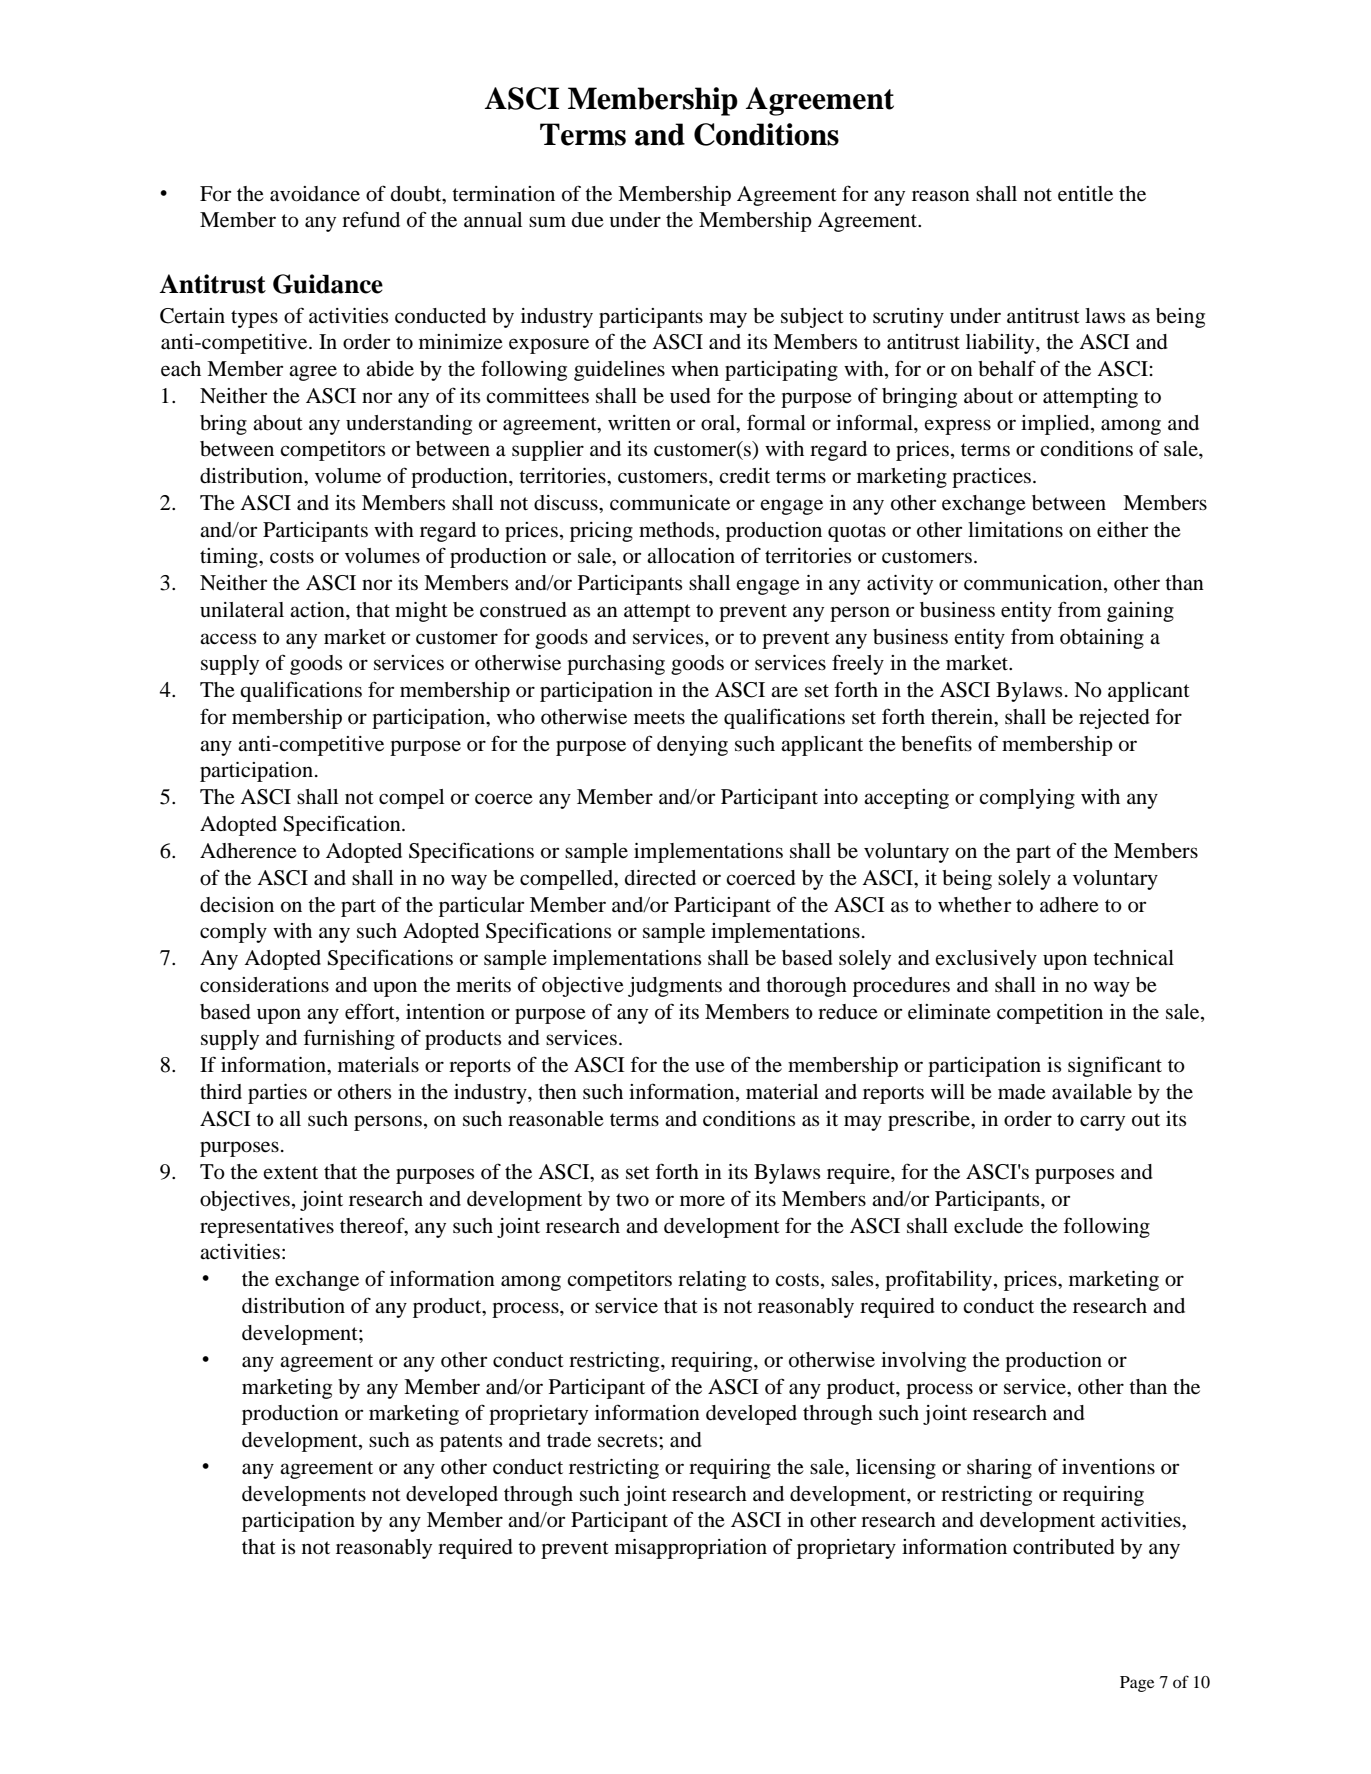  I want to click on due, so click(588, 220).
